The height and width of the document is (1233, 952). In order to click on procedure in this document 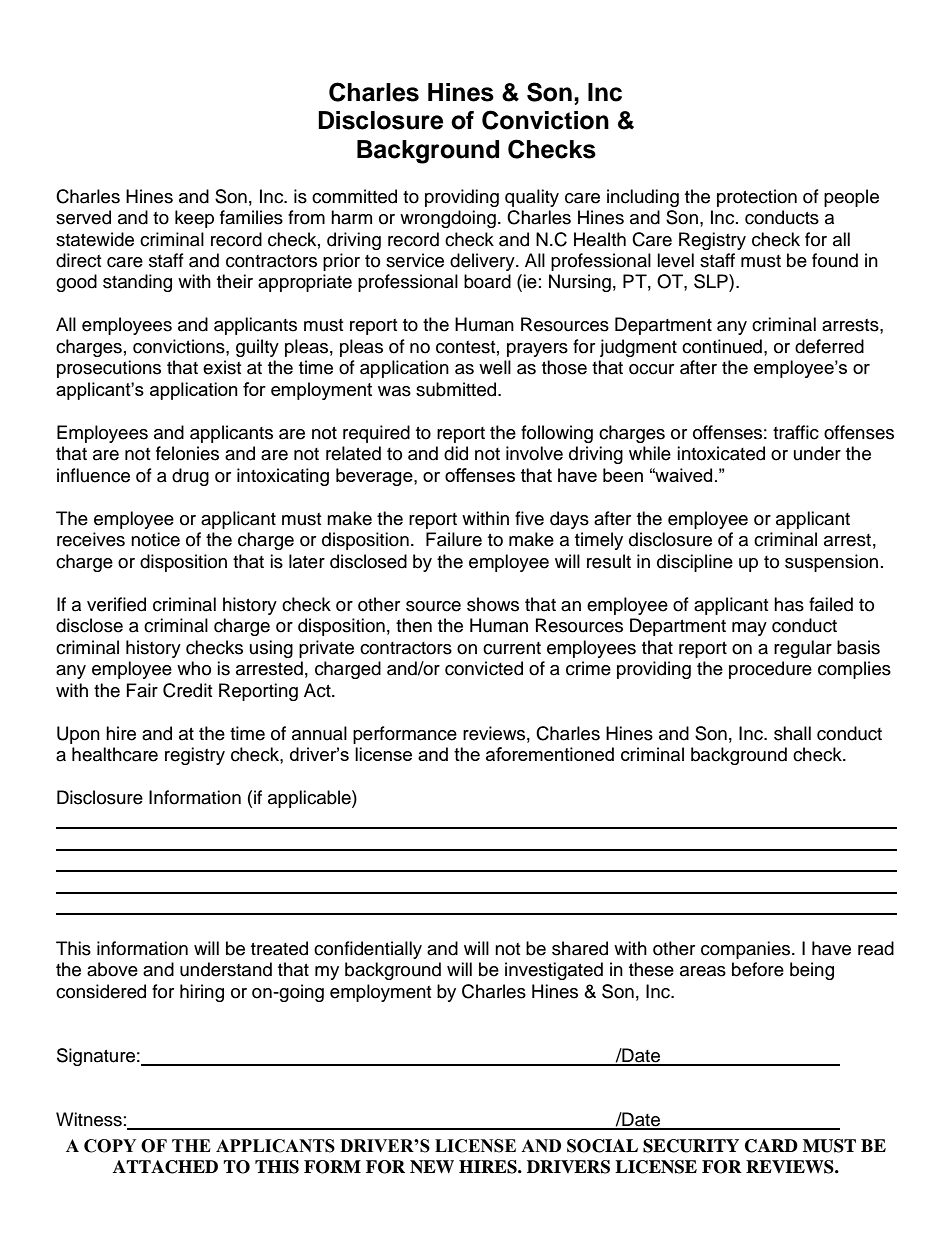, I will do `click(770, 670)`.
